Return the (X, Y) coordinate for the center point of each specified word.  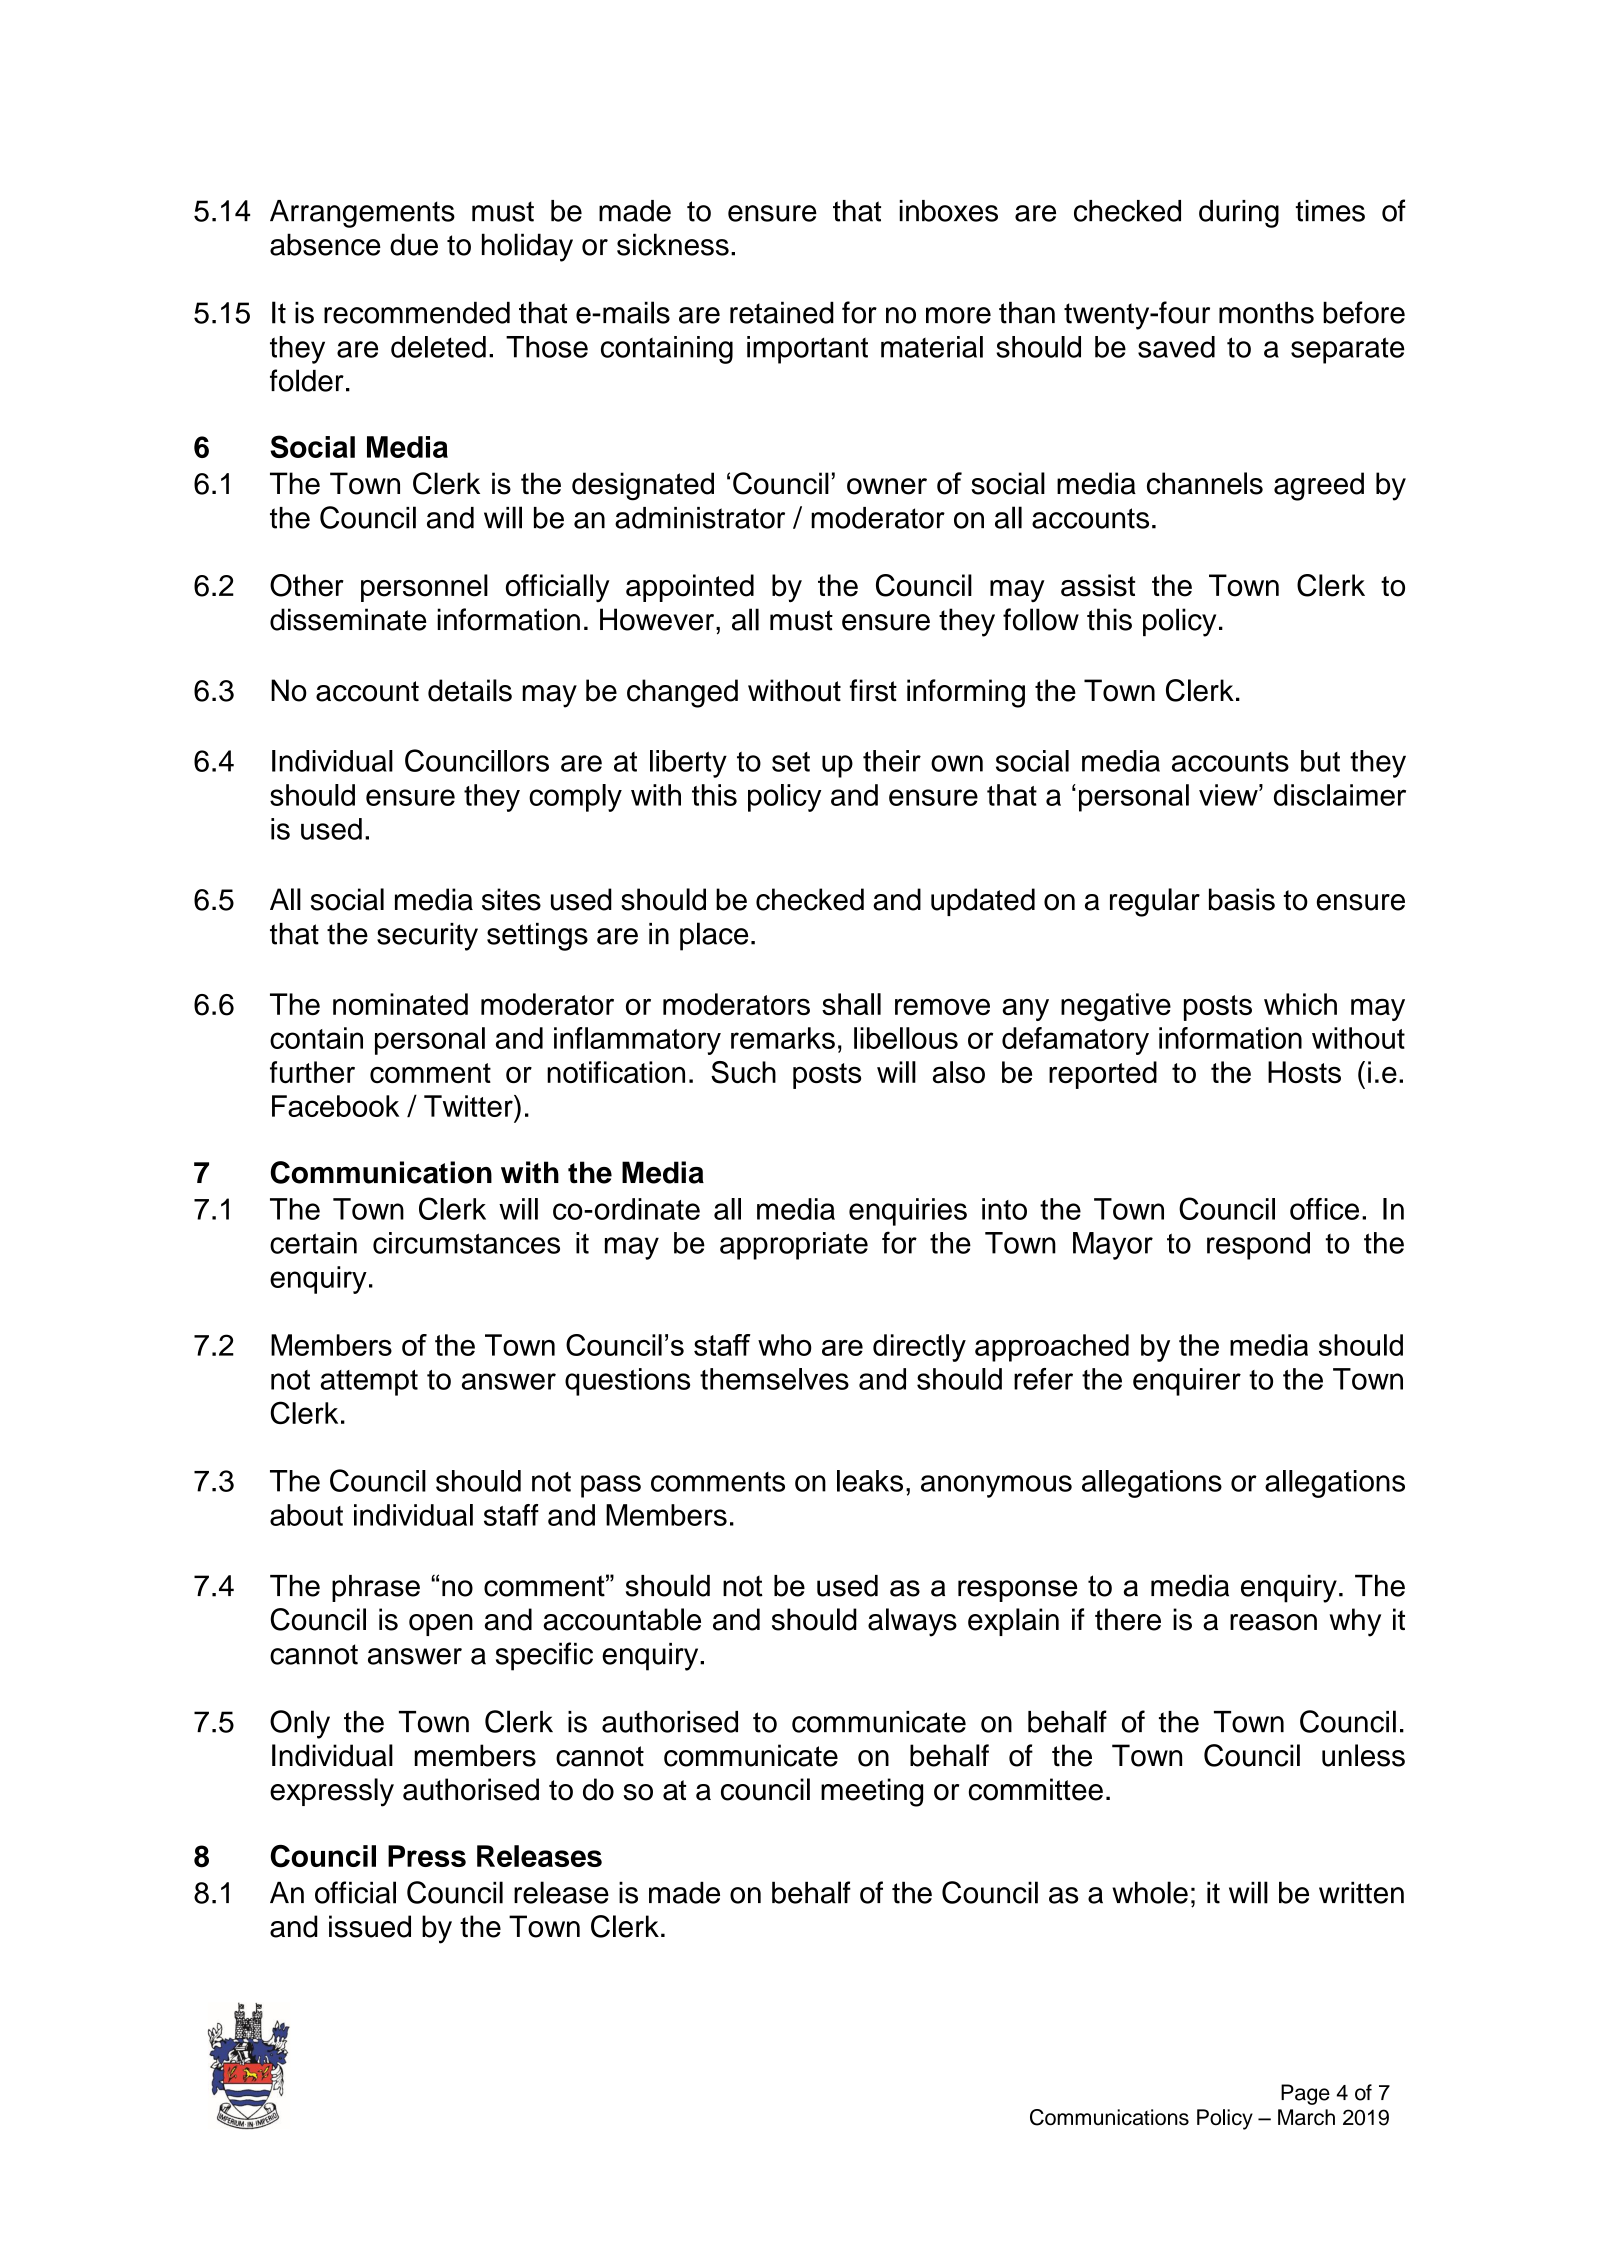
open (441, 1625)
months (1266, 312)
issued (370, 1926)
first (873, 690)
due (414, 244)
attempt (369, 1383)
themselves (774, 1379)
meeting (872, 1792)
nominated (400, 1004)
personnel (424, 588)
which (1300, 1004)
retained (782, 312)
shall (851, 1004)
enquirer (1187, 1382)
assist (1098, 585)
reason (1273, 1622)
